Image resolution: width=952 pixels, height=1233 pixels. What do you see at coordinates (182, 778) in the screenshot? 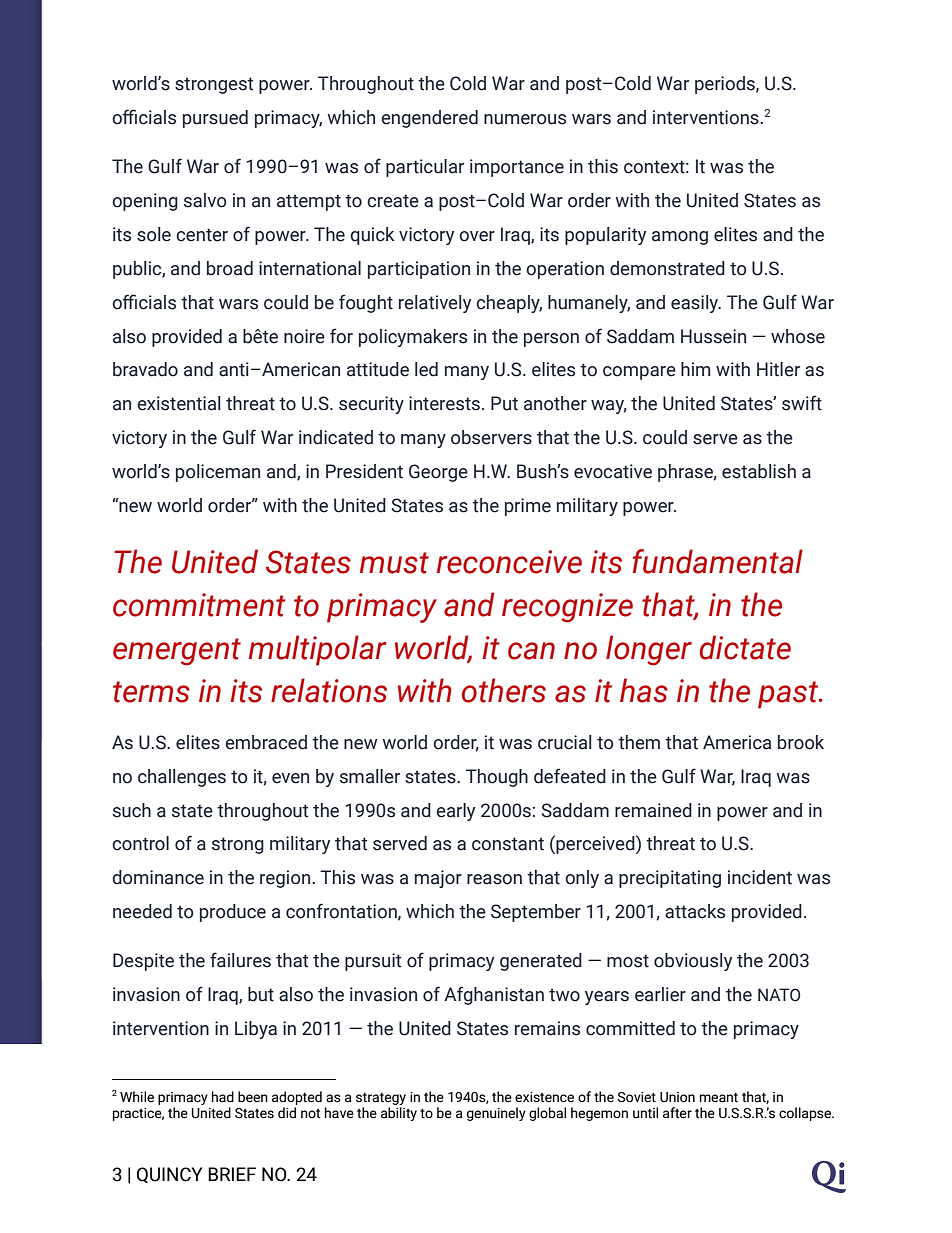
I see `challenges` at bounding box center [182, 778].
